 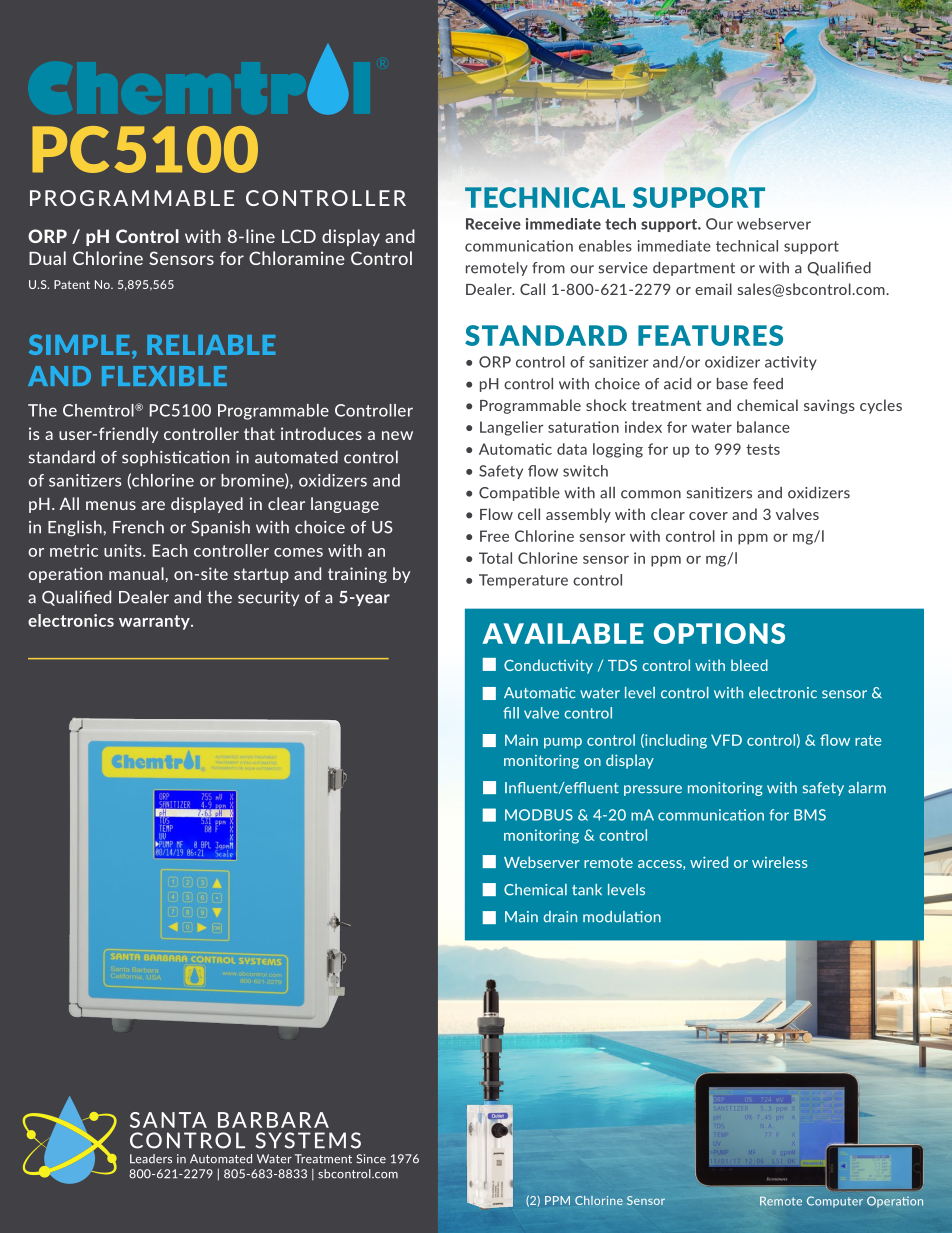 I want to click on email, so click(x=713, y=289).
